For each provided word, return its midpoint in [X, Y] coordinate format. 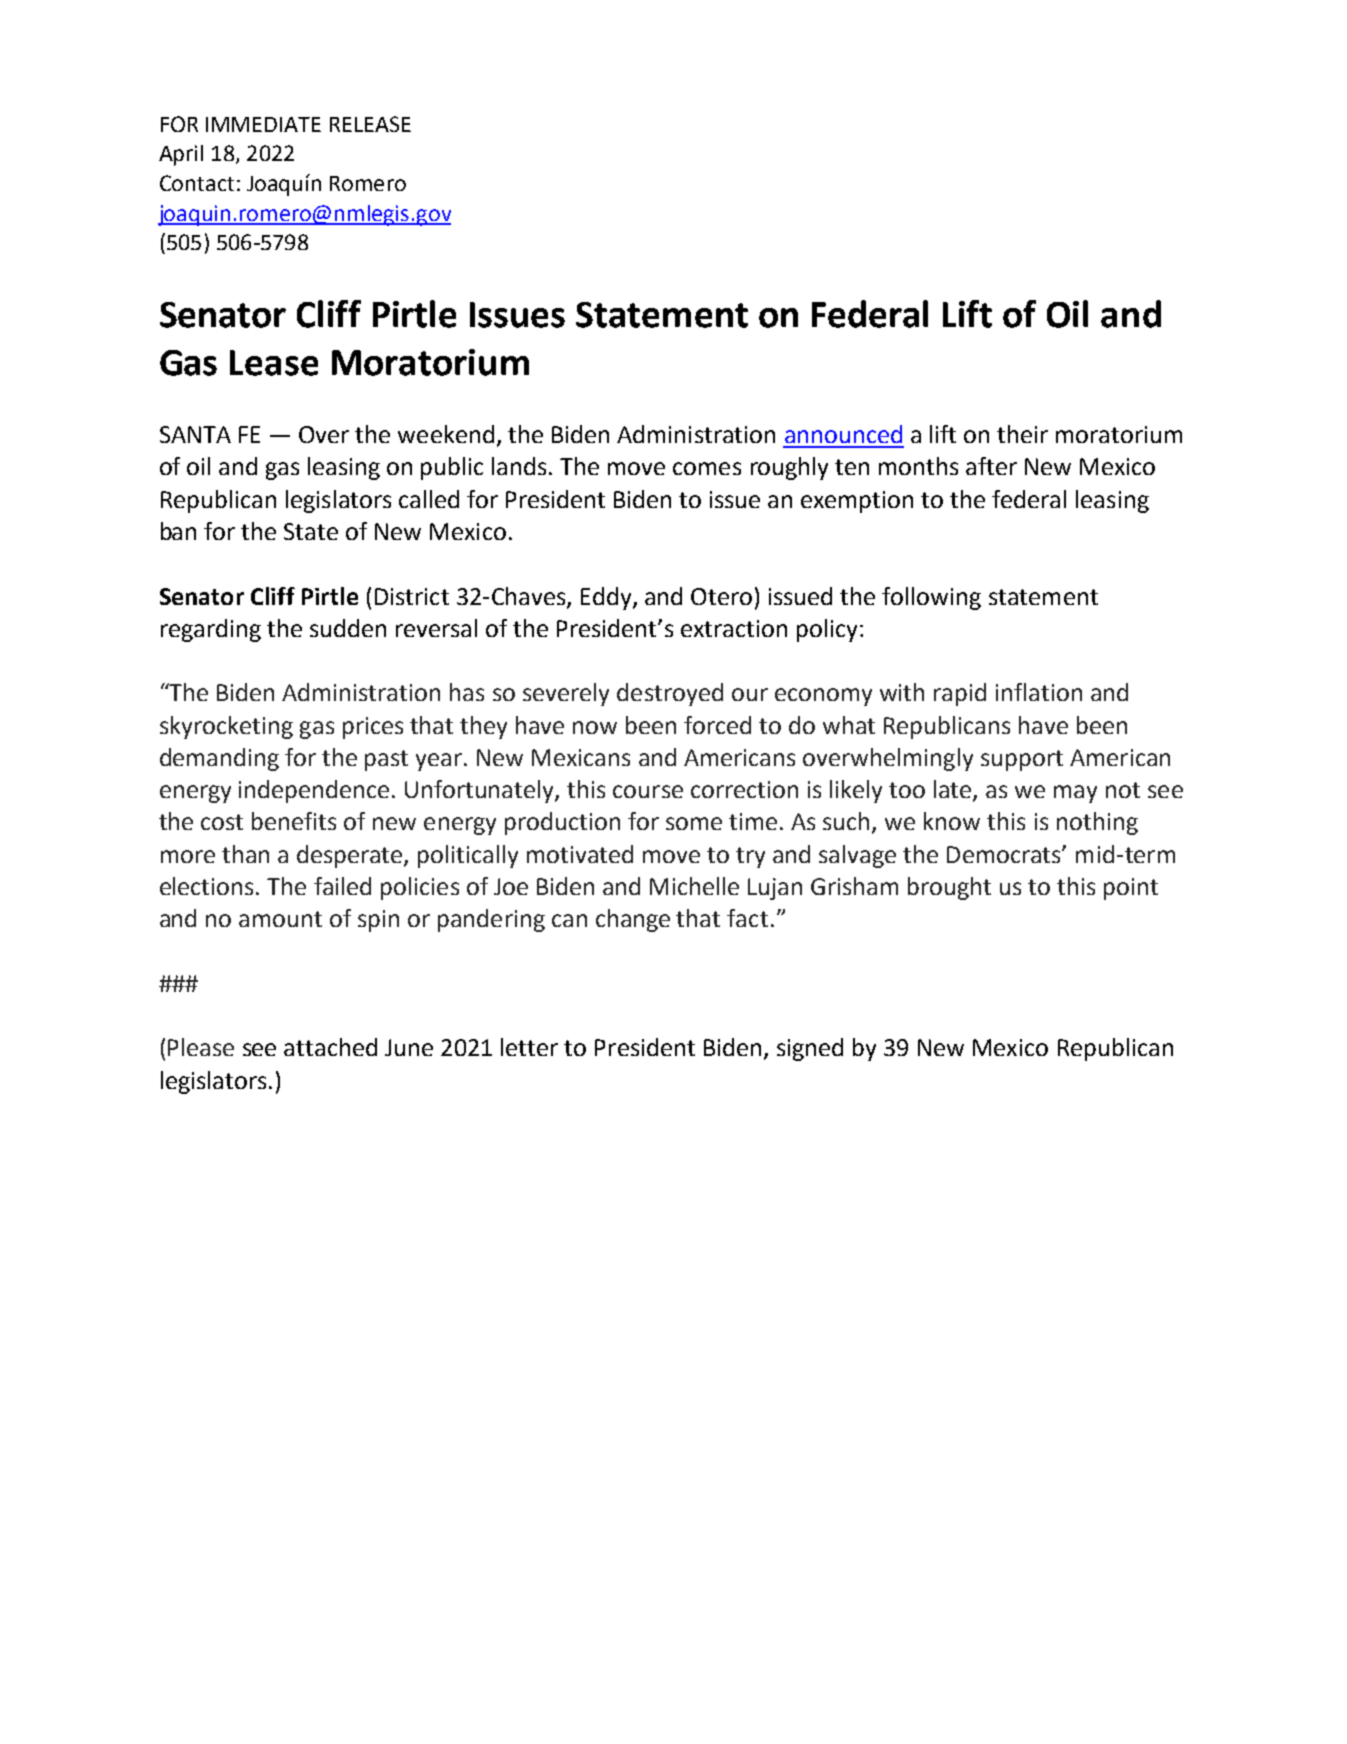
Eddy [607, 598]
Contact [197, 183]
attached [330, 1047]
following [931, 598]
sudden [348, 628]
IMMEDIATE [263, 124]
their [1022, 434]
